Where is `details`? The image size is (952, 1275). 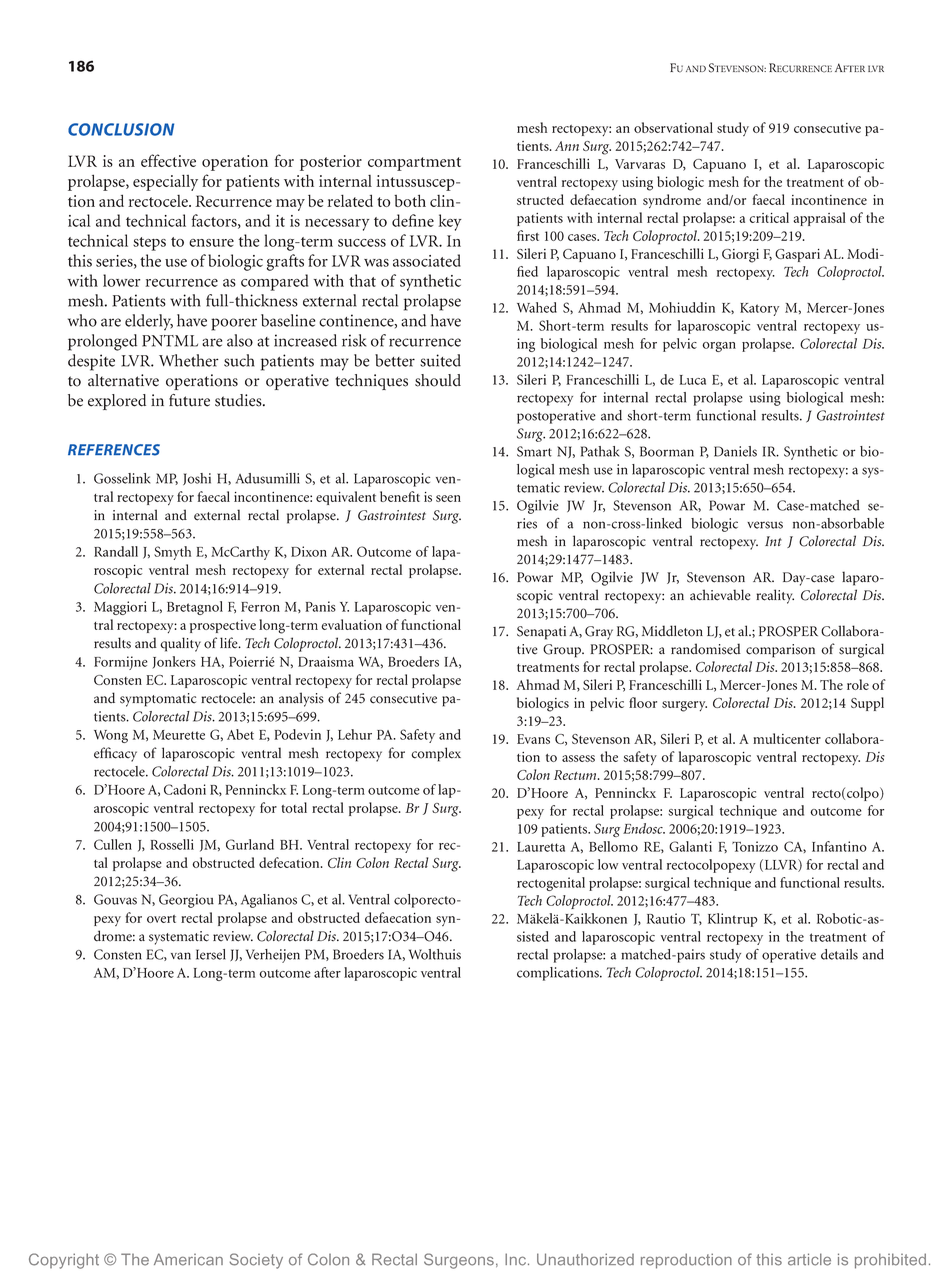
details is located at coordinates (839, 954).
